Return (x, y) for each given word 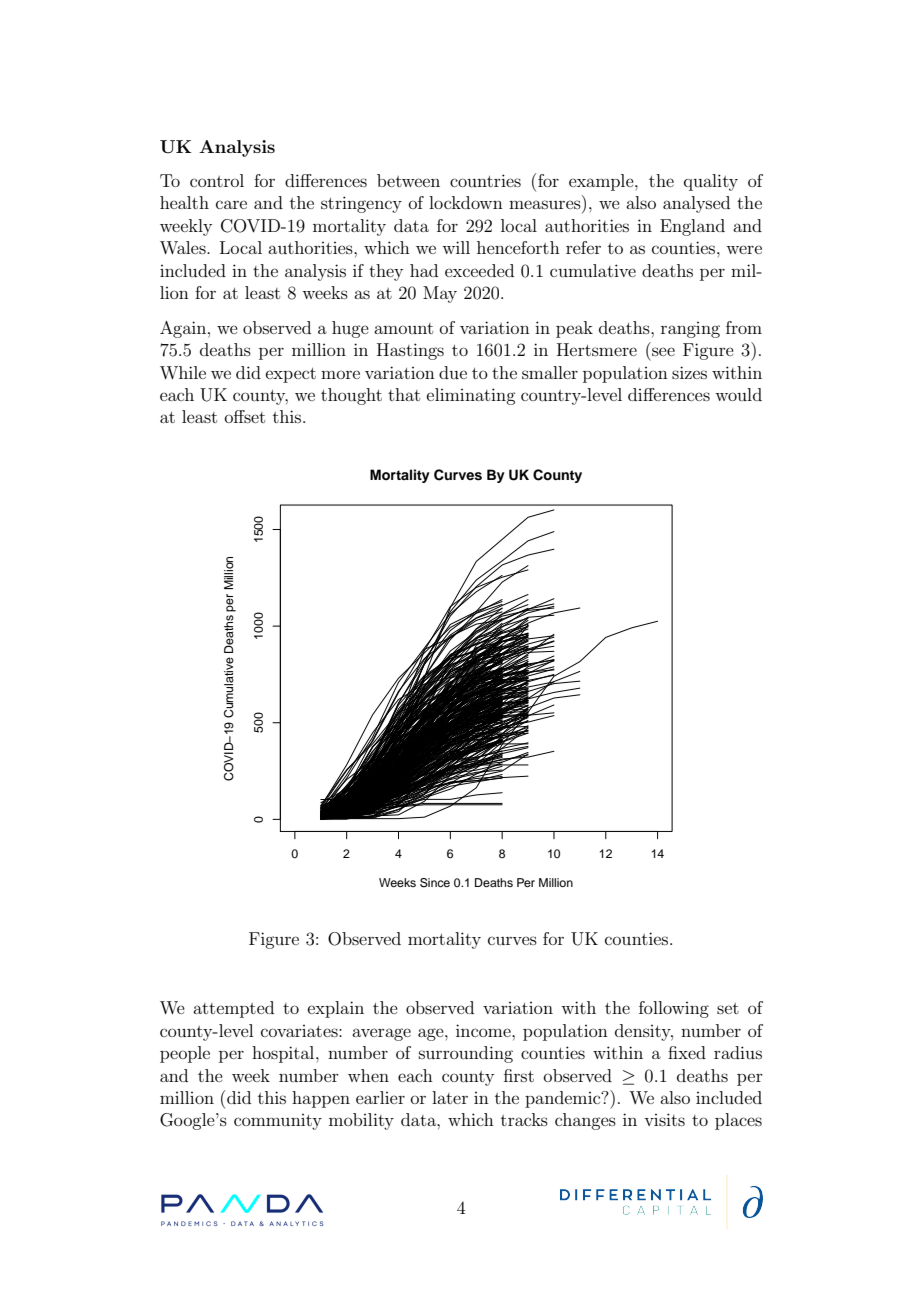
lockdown (466, 202)
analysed (696, 204)
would (738, 394)
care (231, 204)
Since (435, 883)
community (278, 1122)
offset (245, 416)
